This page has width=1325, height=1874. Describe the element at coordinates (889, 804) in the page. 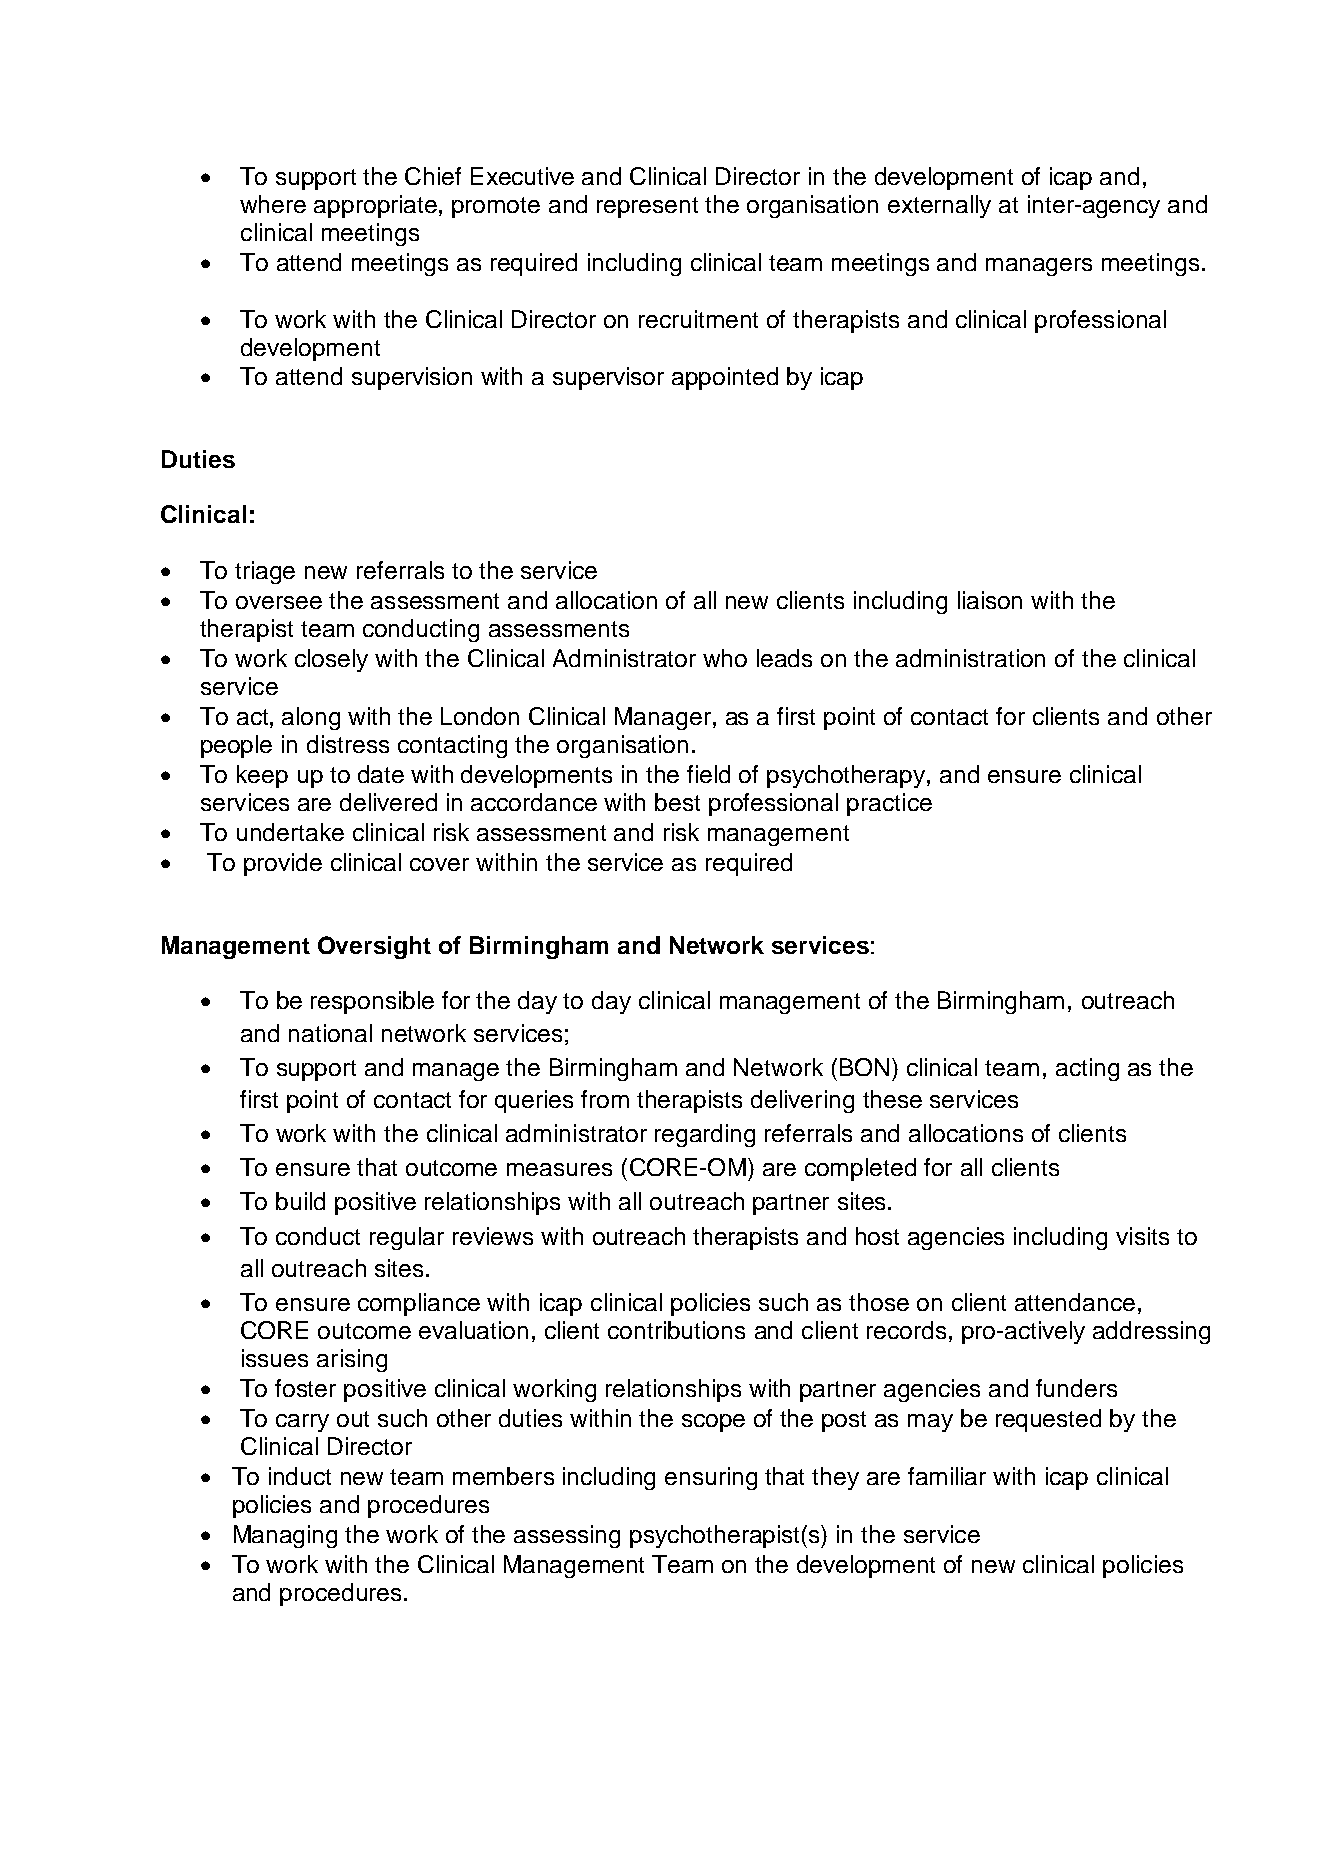

I see `practice` at that location.
